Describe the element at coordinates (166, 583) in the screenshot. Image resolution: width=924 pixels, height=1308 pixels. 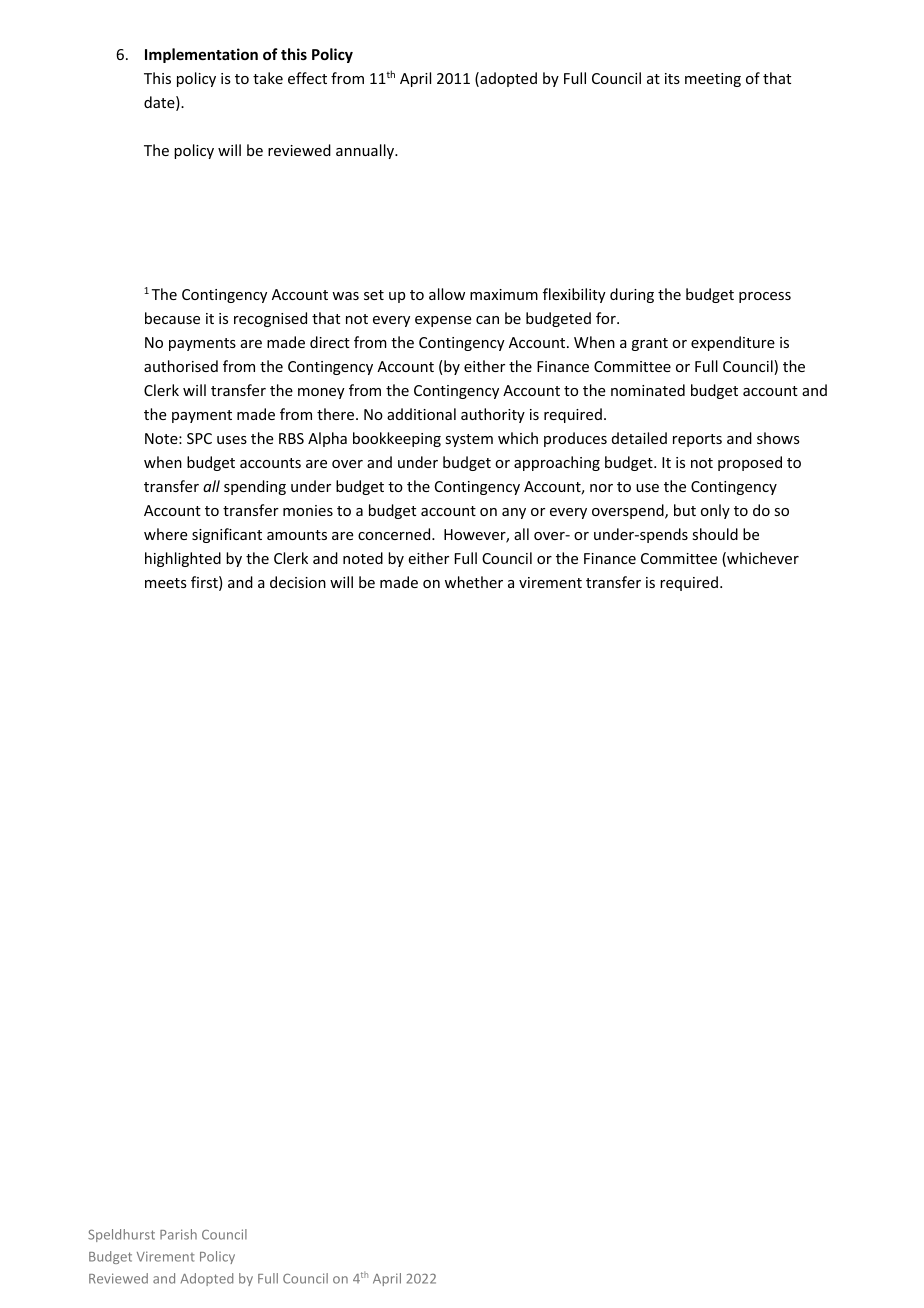
I see `meets` at that location.
